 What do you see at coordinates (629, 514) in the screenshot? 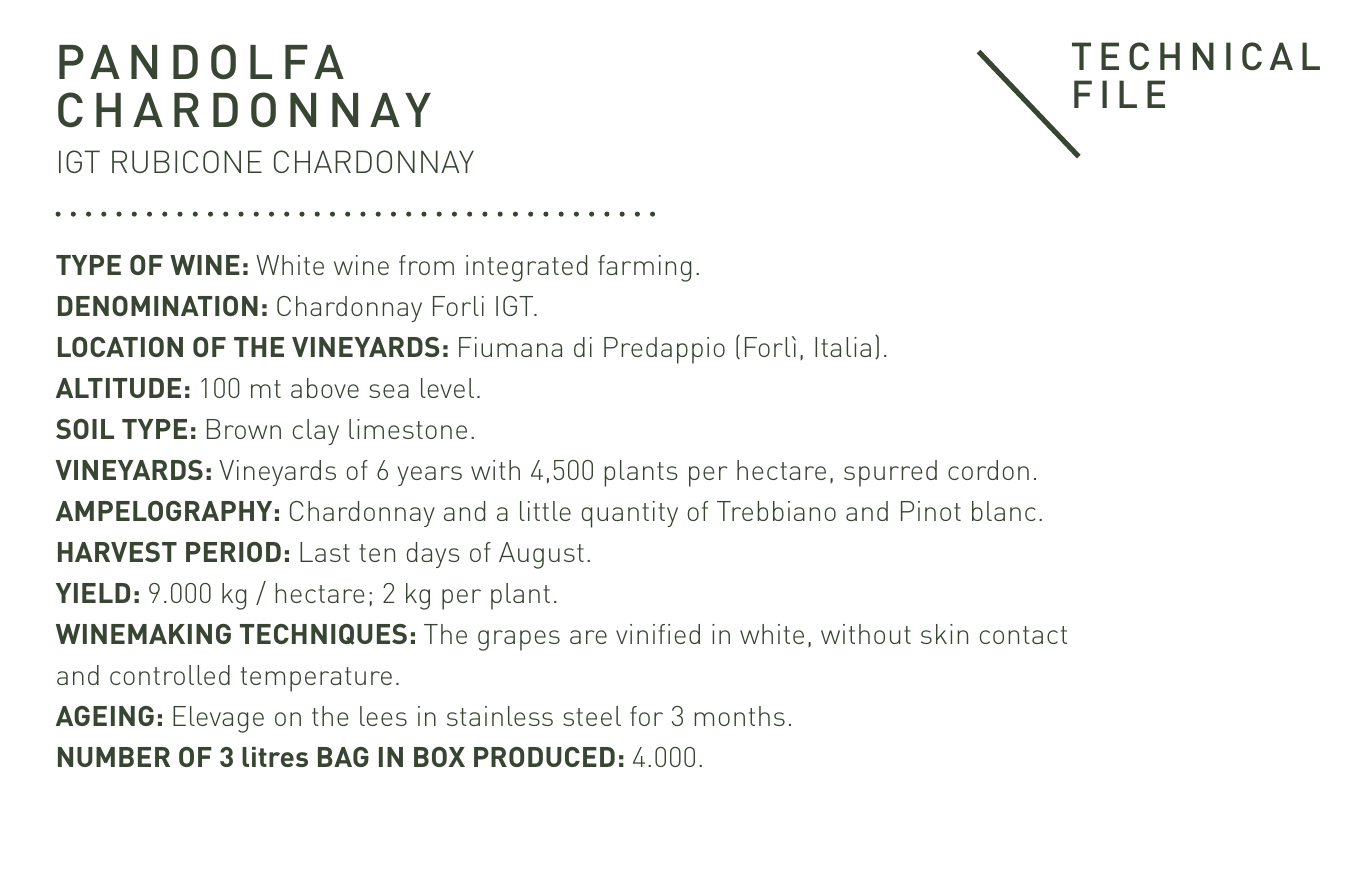
I see `quantity` at bounding box center [629, 514].
